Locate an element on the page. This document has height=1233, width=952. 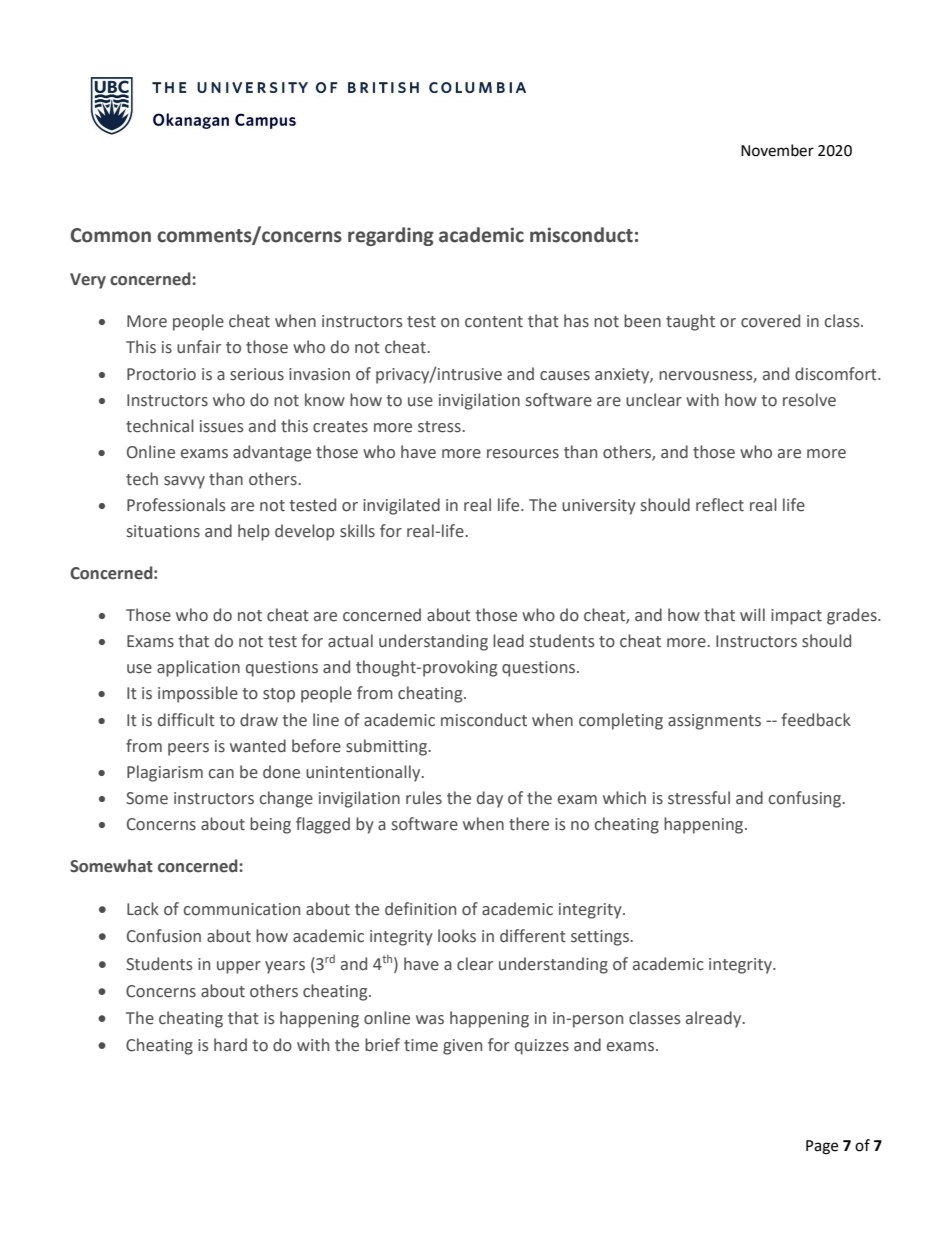
confusing is located at coordinates (806, 799).
